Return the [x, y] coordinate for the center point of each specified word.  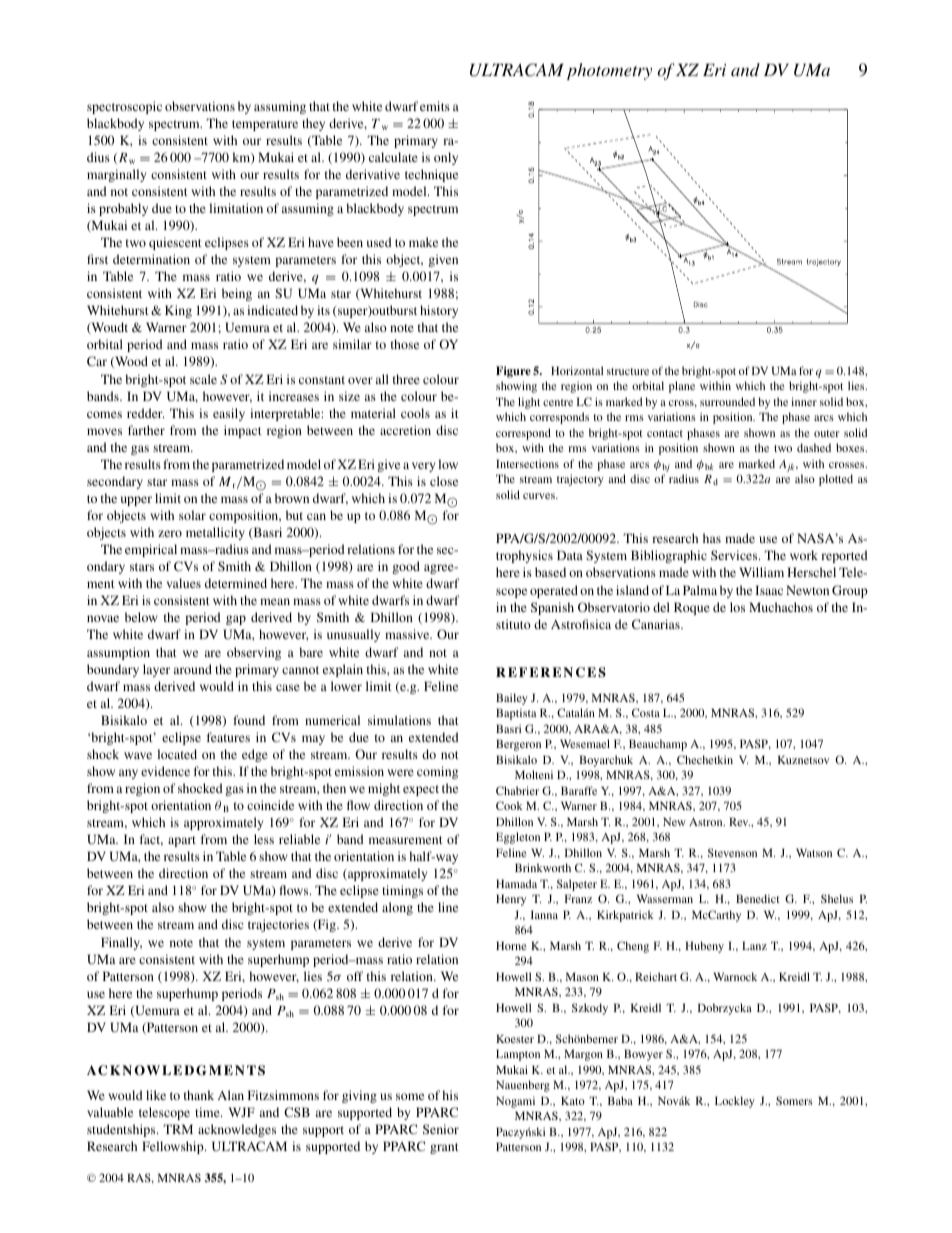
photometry [609, 71]
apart [182, 841]
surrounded [727, 401]
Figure [513, 372]
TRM [178, 1129]
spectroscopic [124, 107]
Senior [441, 1129]
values [183, 583]
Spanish [552, 608]
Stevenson [732, 852]
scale [203, 379]
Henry [511, 900]
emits [435, 106]
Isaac [769, 590]
